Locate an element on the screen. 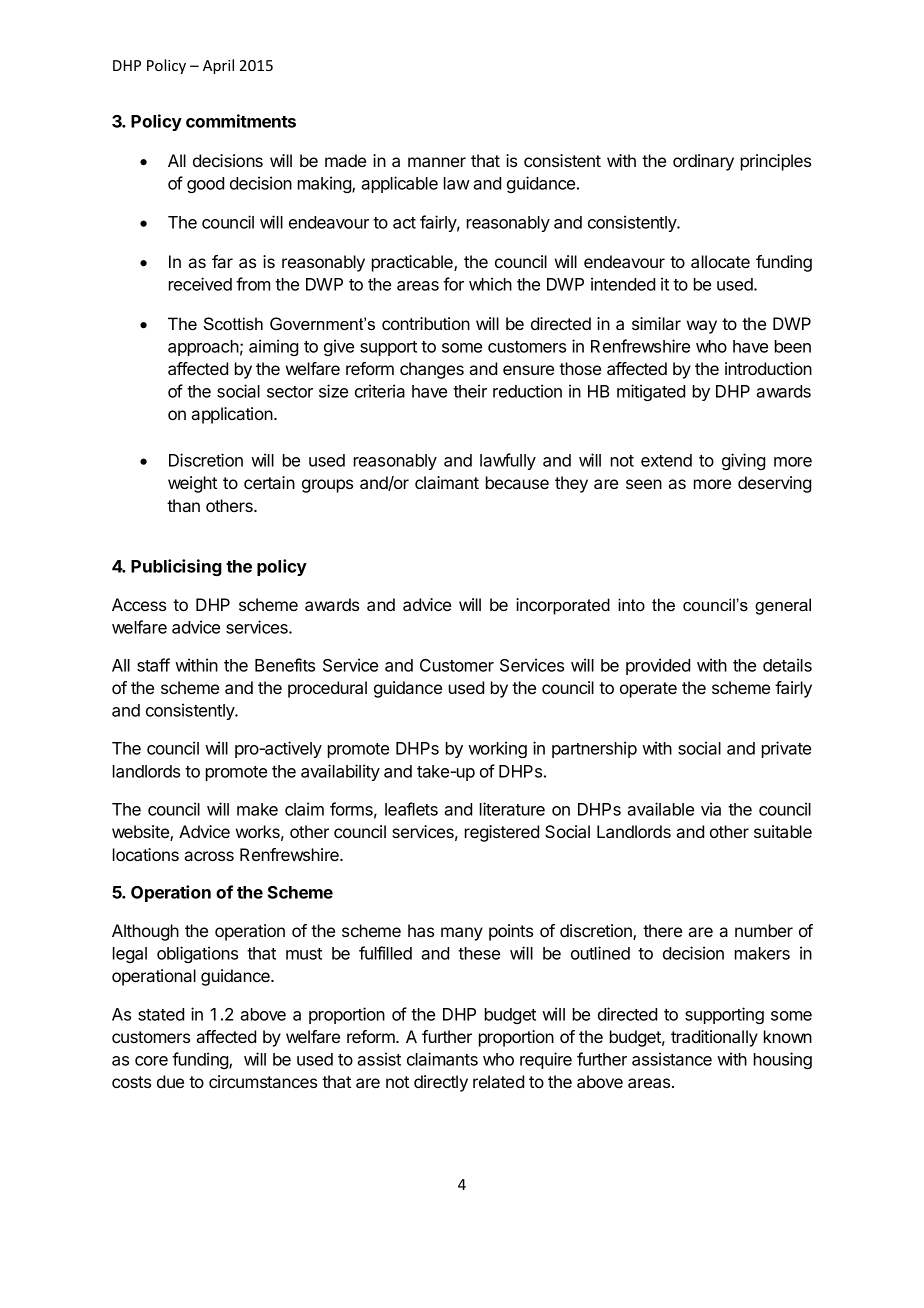 This screenshot has height=1308, width=924. lawfully is located at coordinates (508, 461).
